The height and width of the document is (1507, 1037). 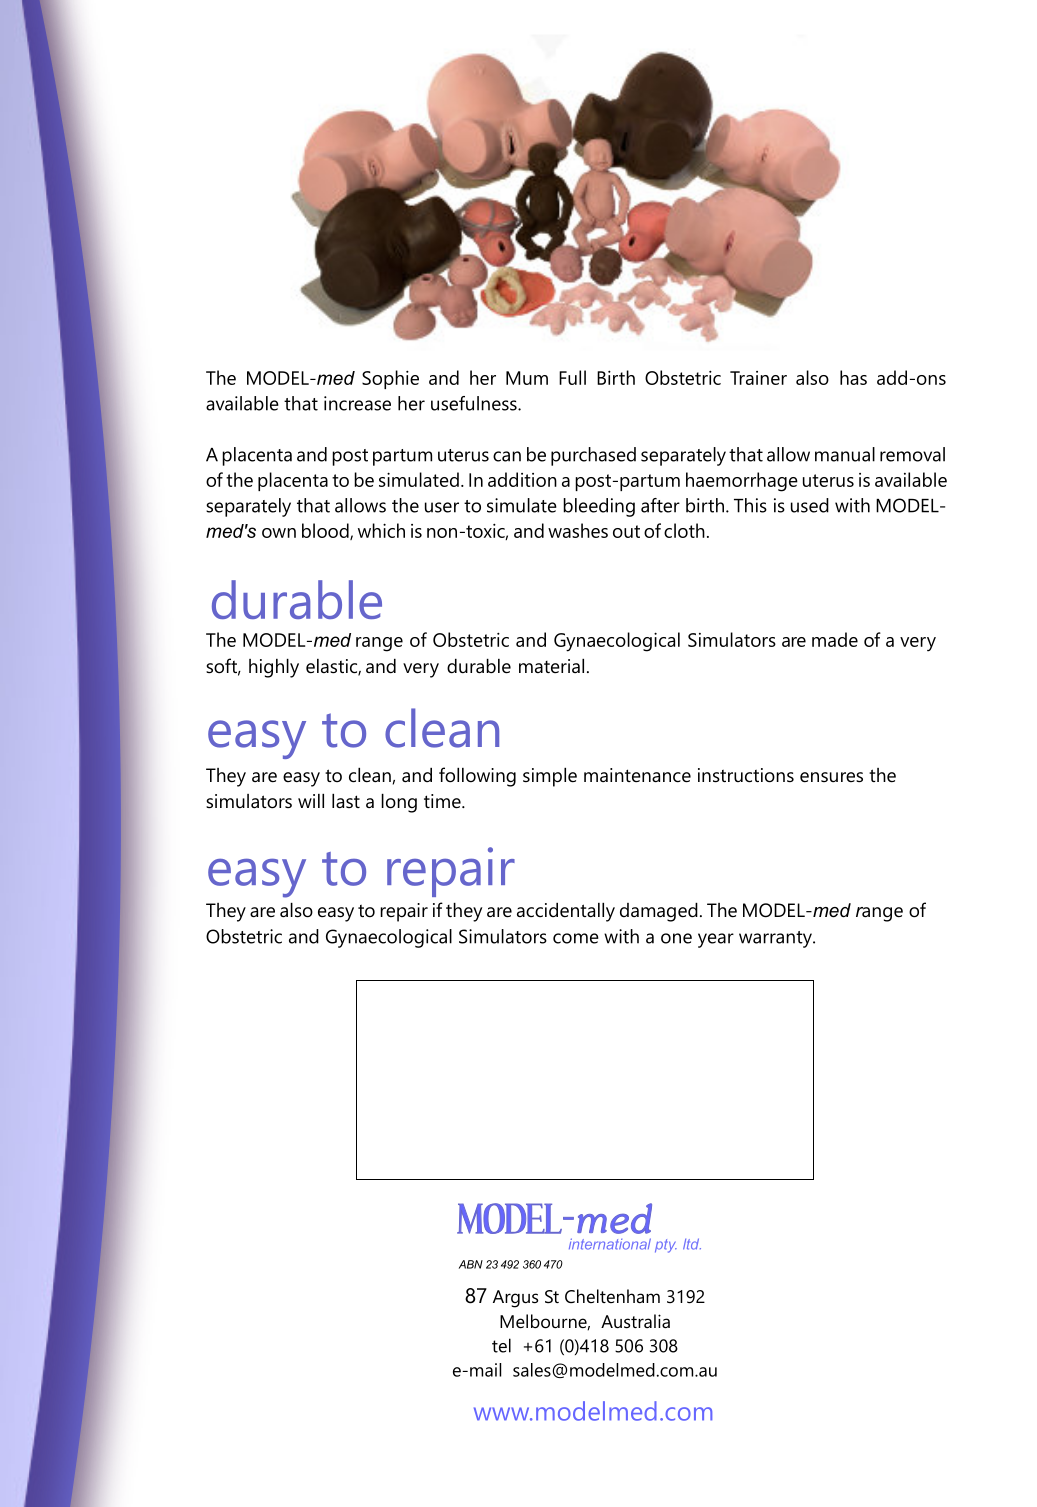 I want to click on warranty, so click(x=776, y=939).
